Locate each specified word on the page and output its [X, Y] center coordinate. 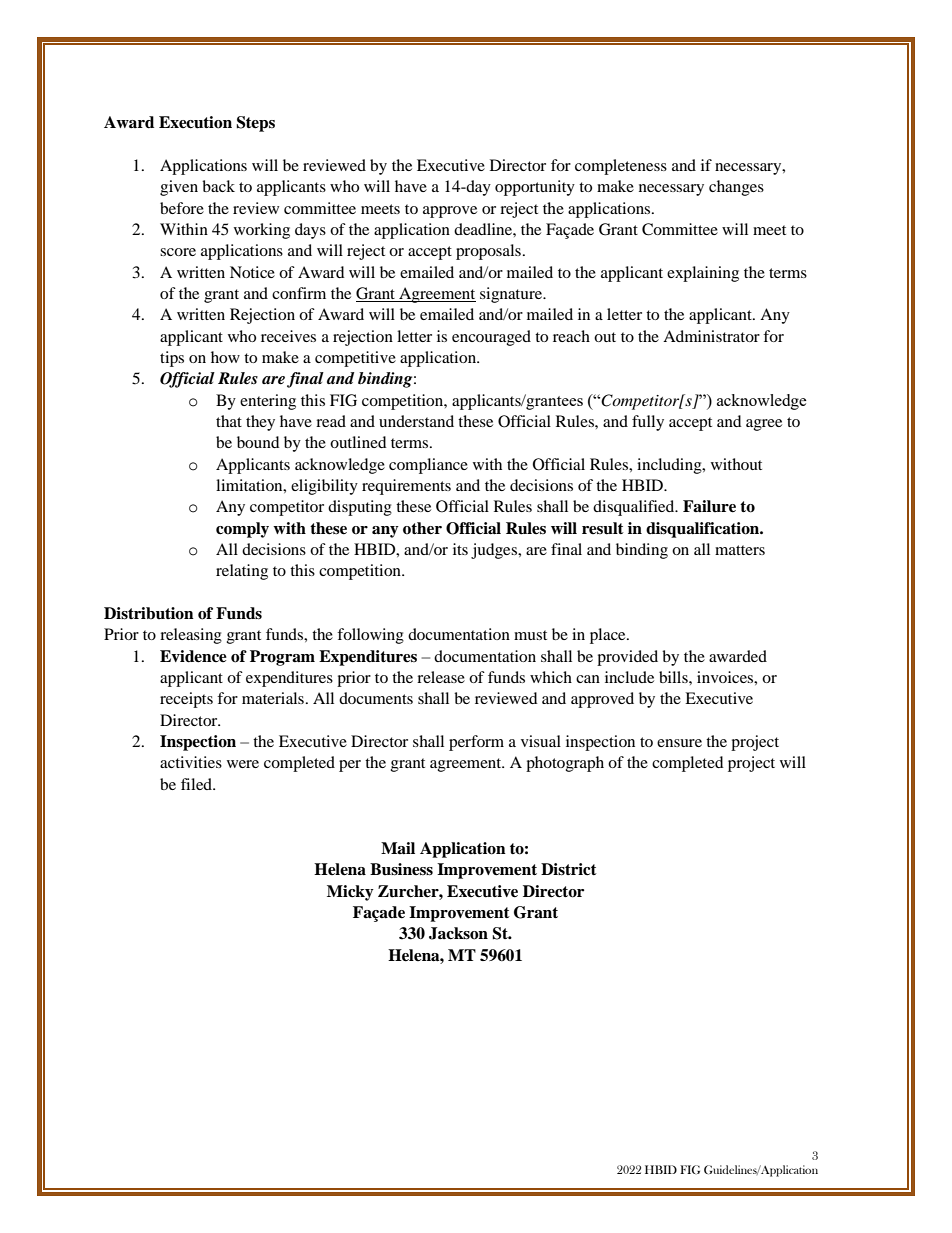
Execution [195, 122]
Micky [350, 893]
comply [242, 530]
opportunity [535, 188]
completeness [621, 167]
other [422, 528]
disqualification [704, 530]
